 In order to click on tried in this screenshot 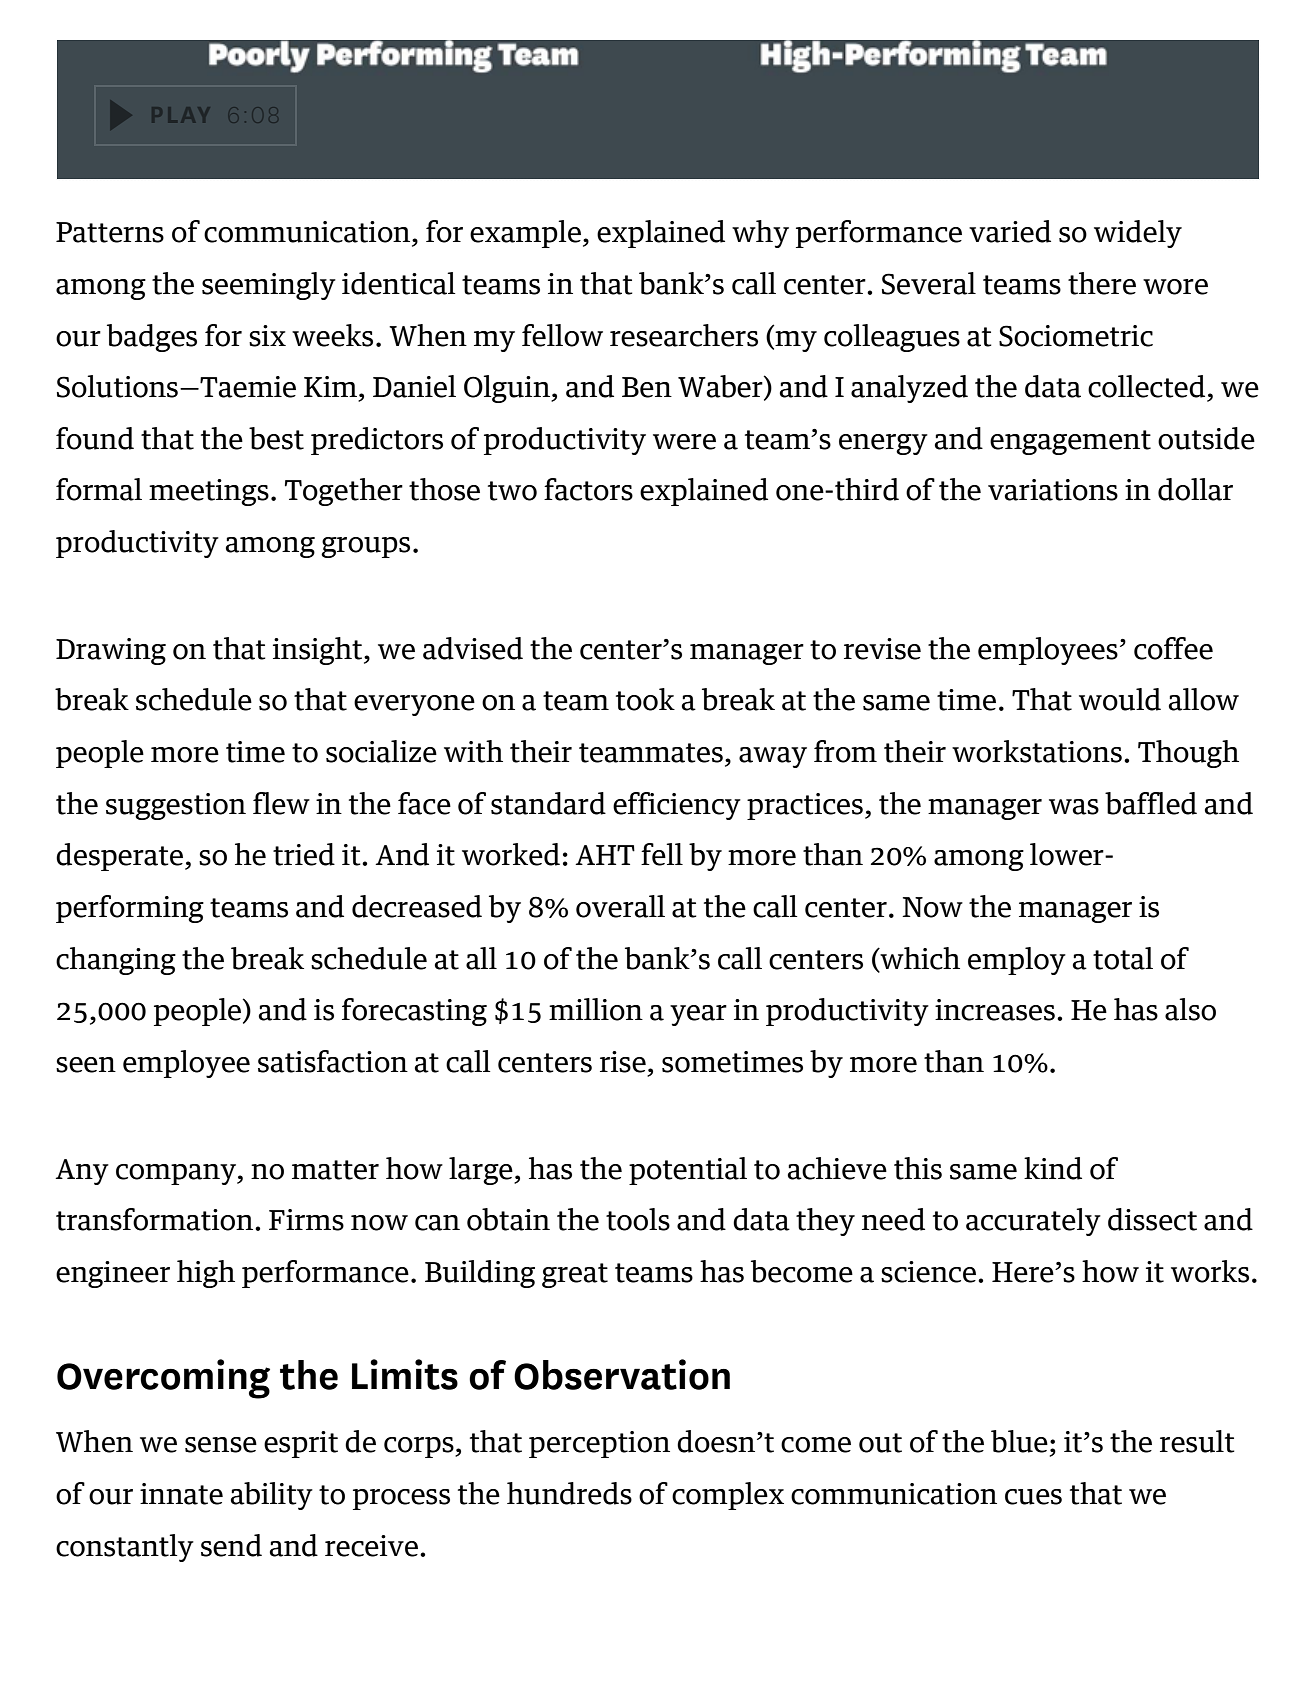, I will do `click(304, 854)`.
